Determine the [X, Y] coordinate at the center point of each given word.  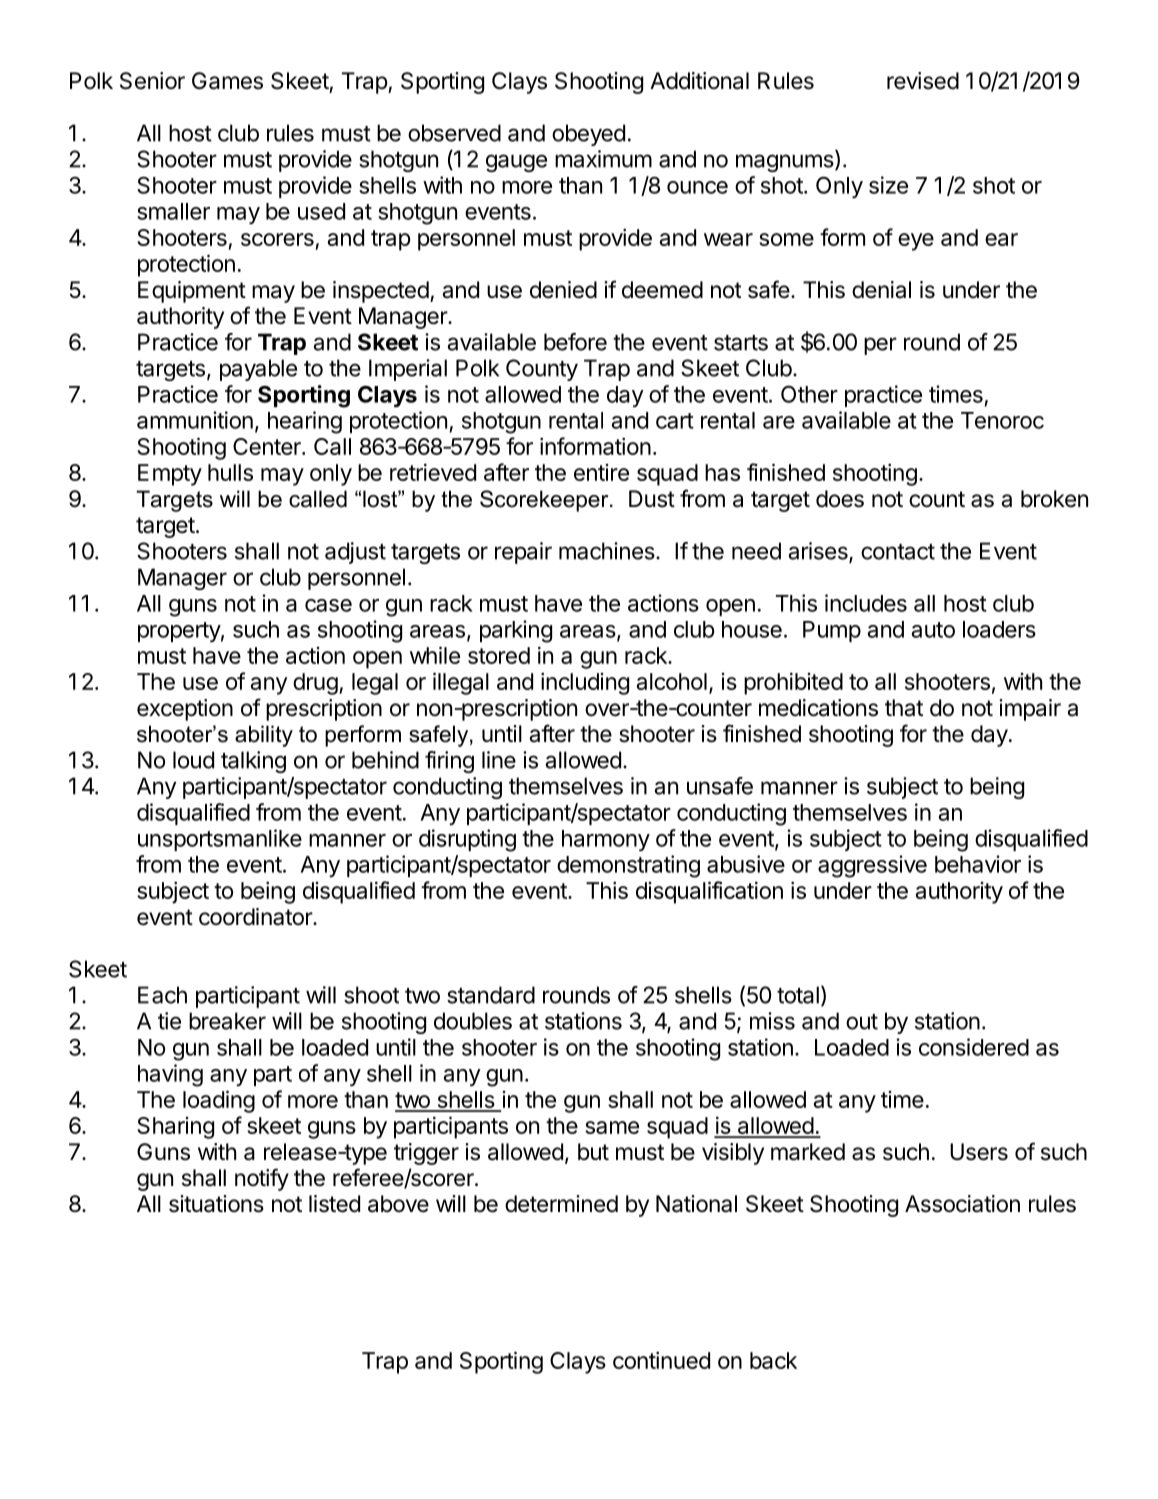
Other [809, 394]
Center [268, 446]
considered [974, 1047]
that [904, 708]
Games [227, 81]
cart [675, 421]
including [585, 683]
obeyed [588, 135]
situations [216, 1204]
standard [491, 995]
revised [923, 81]
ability [264, 736]
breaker [227, 1021]
